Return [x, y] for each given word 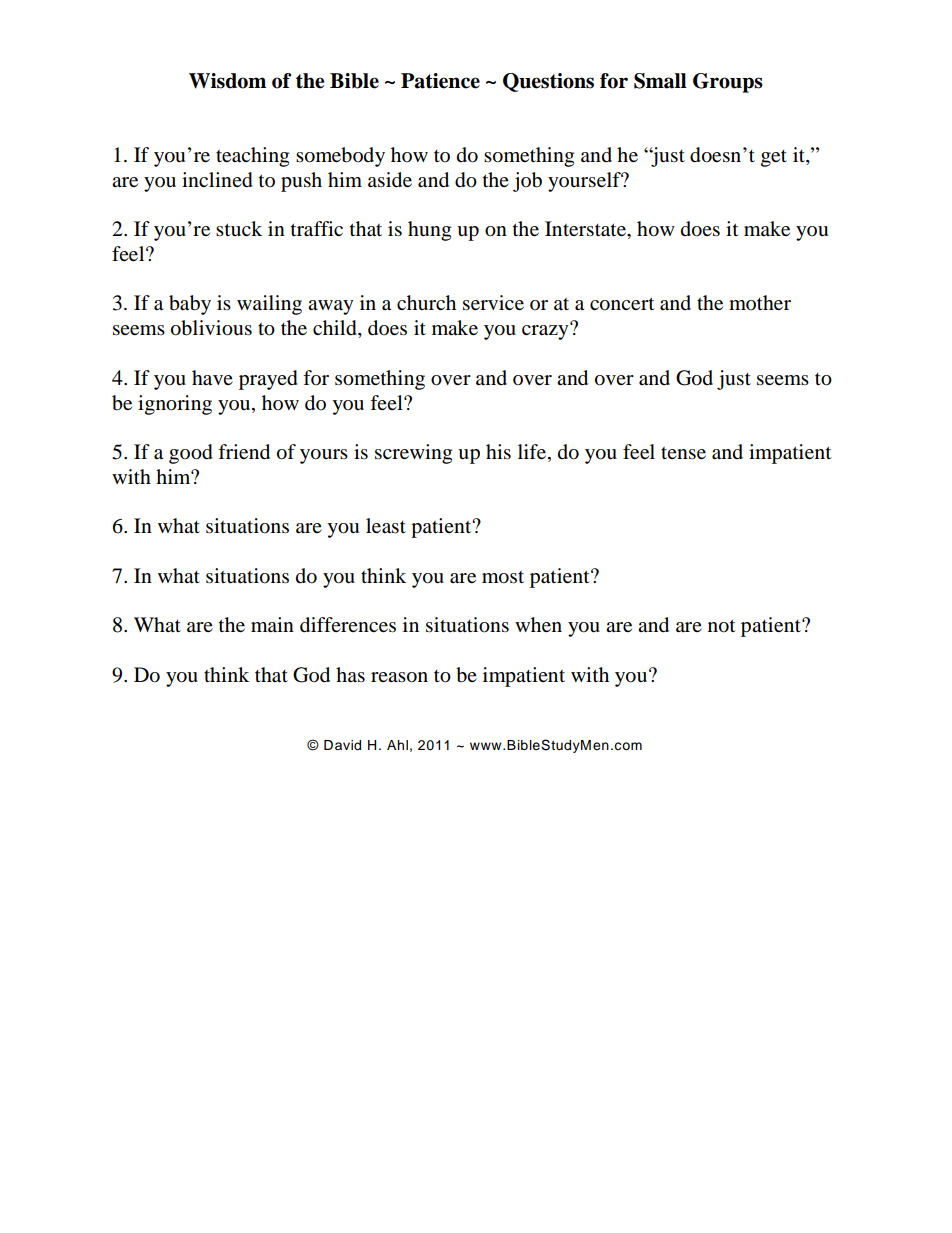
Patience [440, 81]
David [342, 745]
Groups [728, 83]
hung [429, 231]
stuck [239, 228]
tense [683, 453]
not [721, 626]
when [538, 625]
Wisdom [227, 81]
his [498, 452]
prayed [268, 380]
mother [760, 303]
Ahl [397, 745]
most [503, 577]
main [272, 624]
